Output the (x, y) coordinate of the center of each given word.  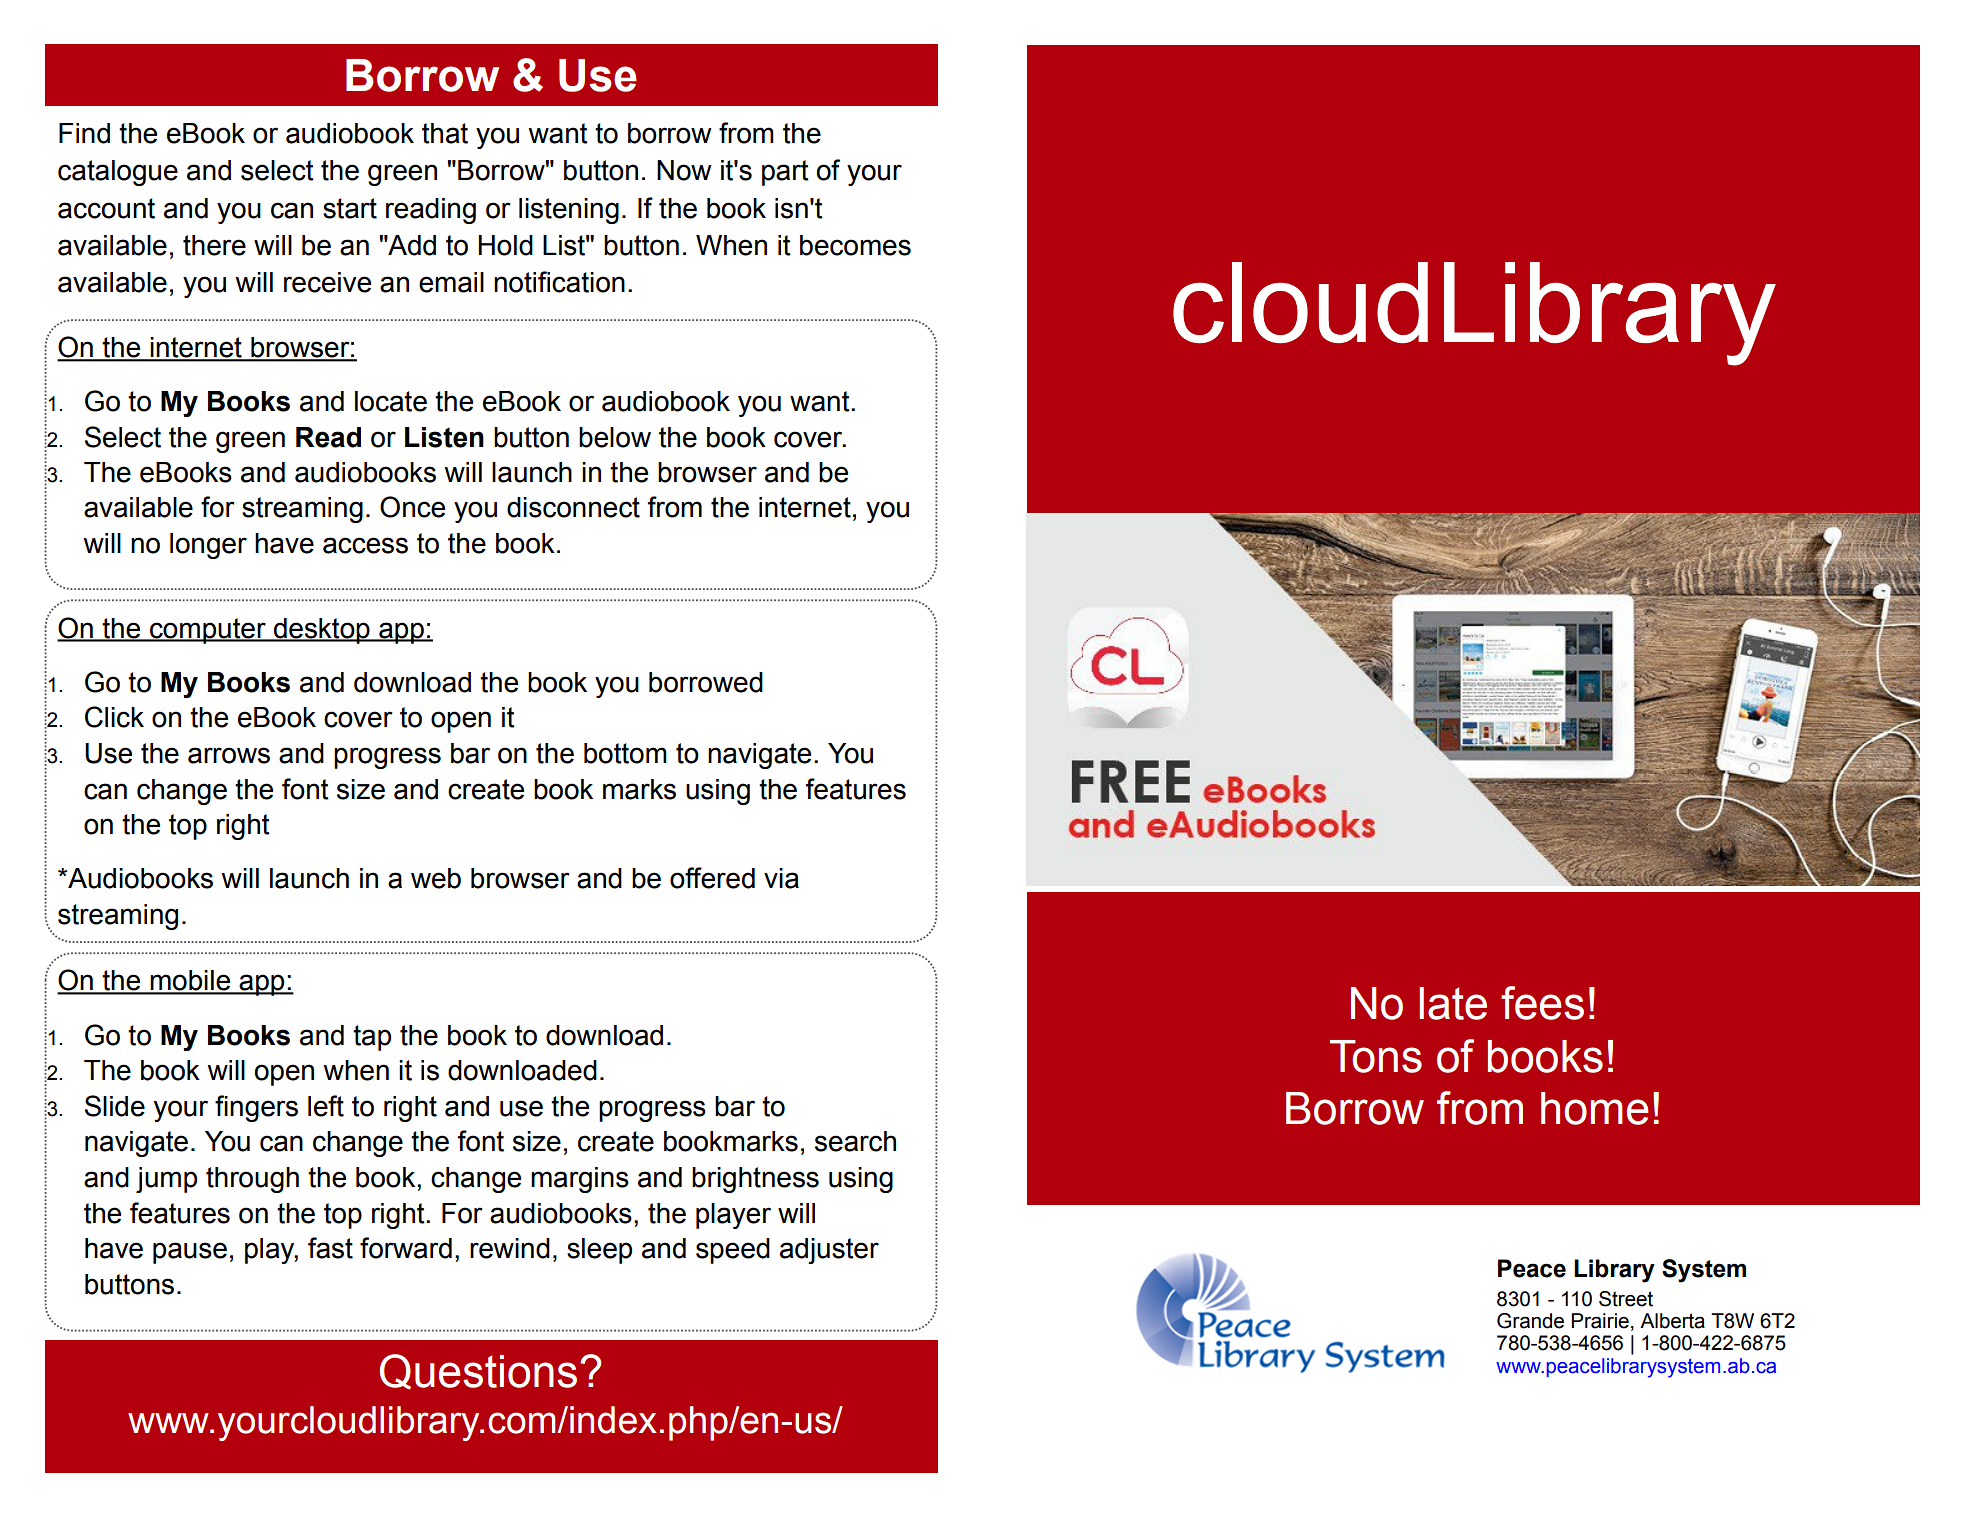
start (350, 208)
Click (114, 717)
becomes (855, 245)
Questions (478, 1372)
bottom (625, 753)
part (785, 173)
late (1453, 1003)
